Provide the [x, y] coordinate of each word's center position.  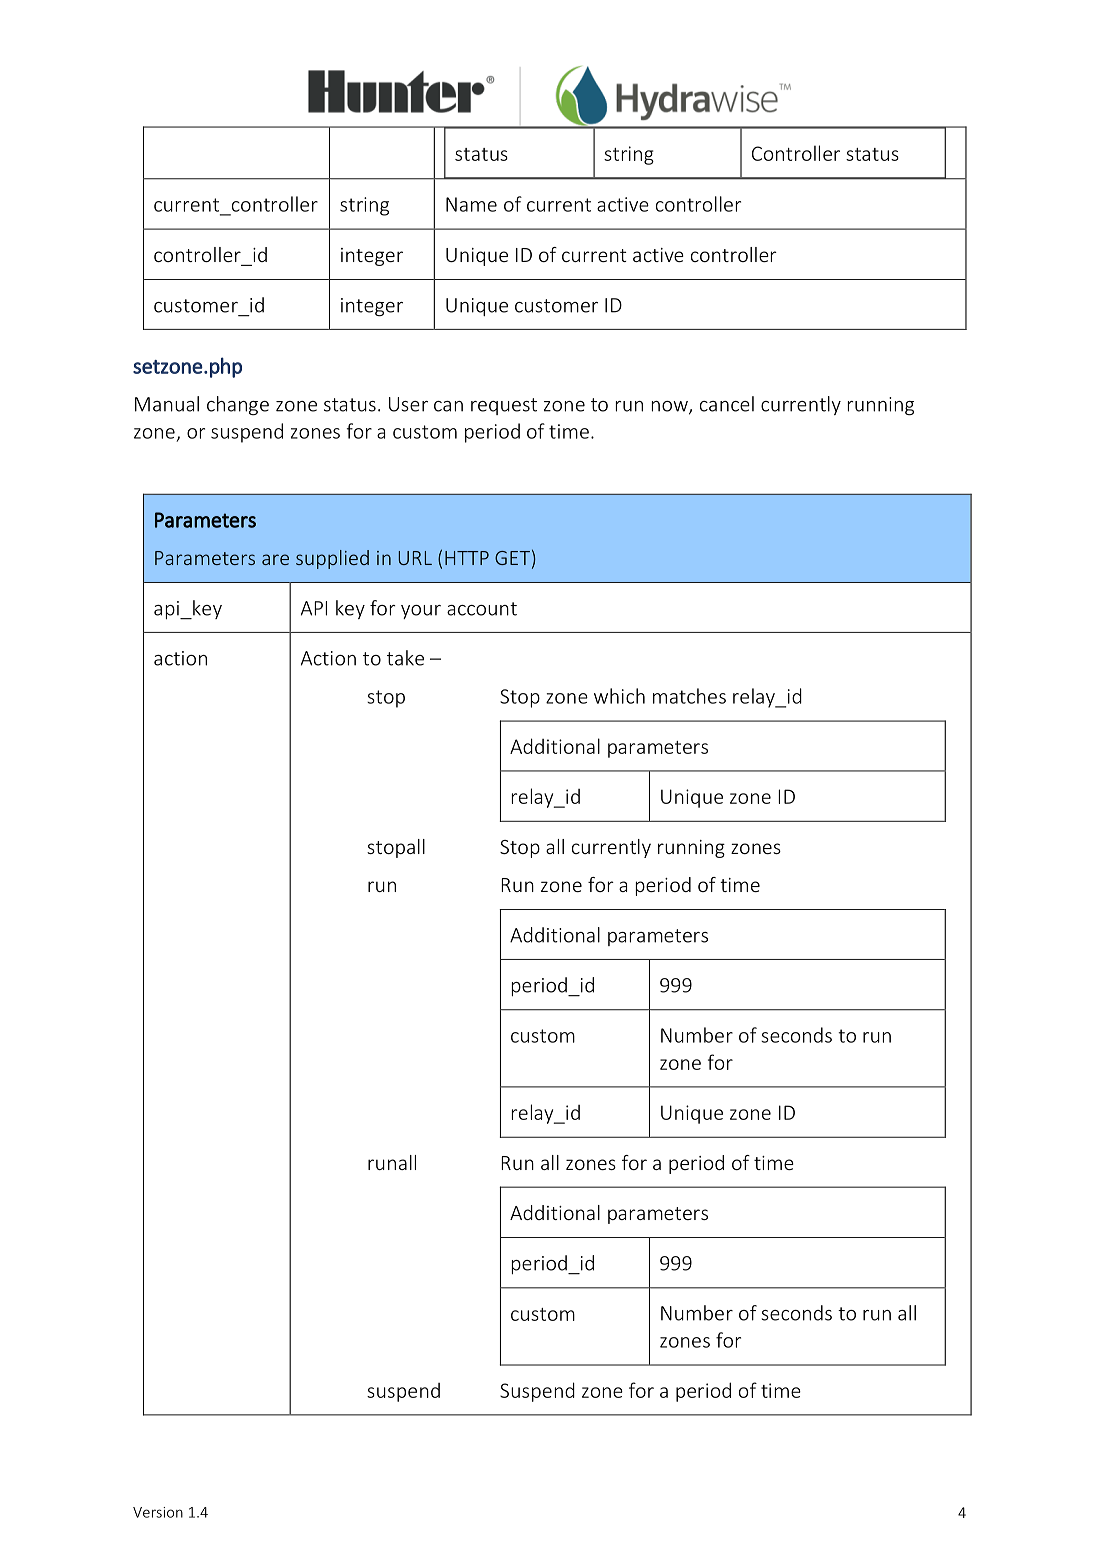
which [619, 696]
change [238, 405]
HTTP [467, 558]
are [275, 559]
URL [415, 558]
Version [158, 1512]
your [421, 612]
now [671, 407]
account [482, 609]
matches [689, 696]
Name [471, 204]
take [405, 658]
